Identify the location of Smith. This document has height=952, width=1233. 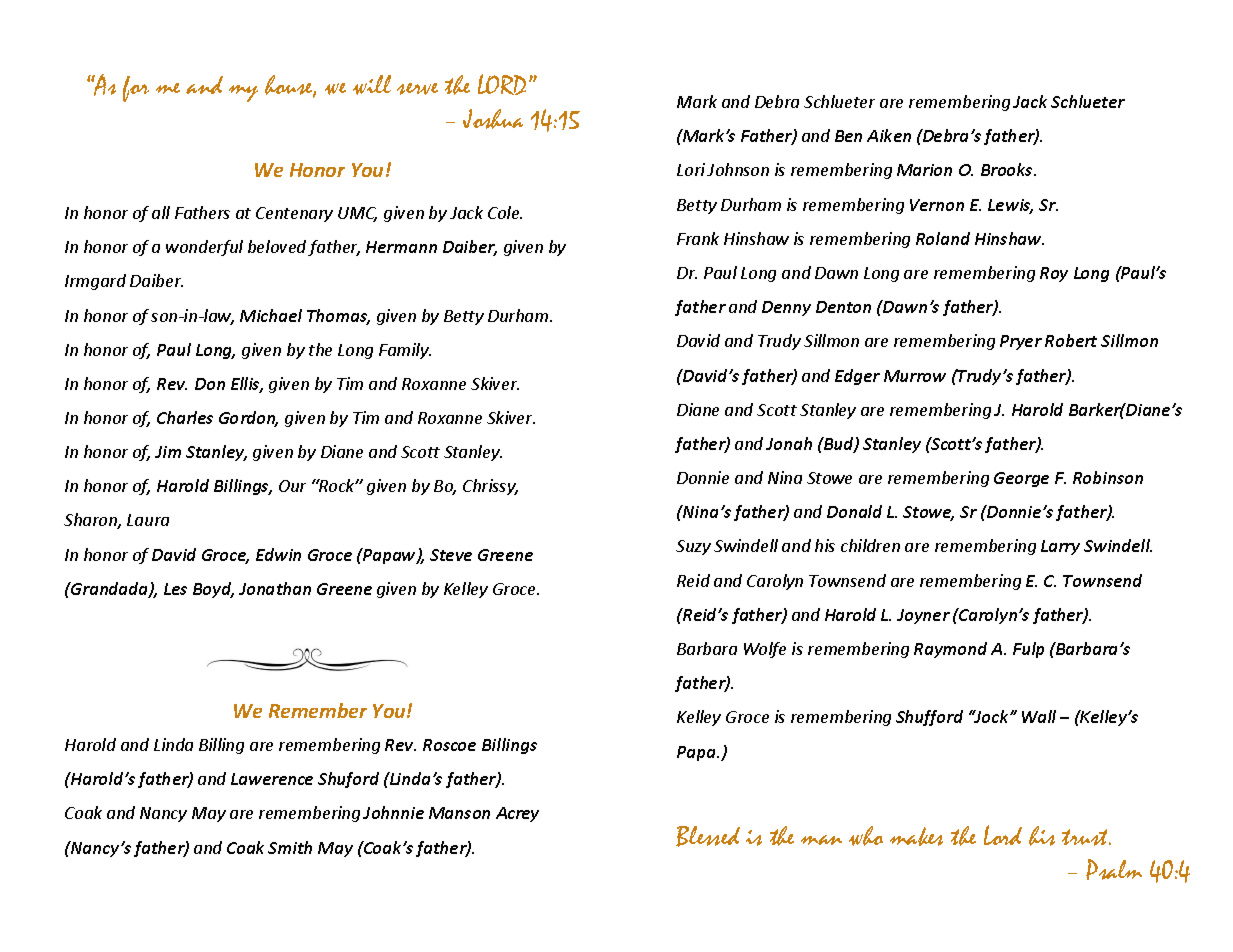
(290, 847).
